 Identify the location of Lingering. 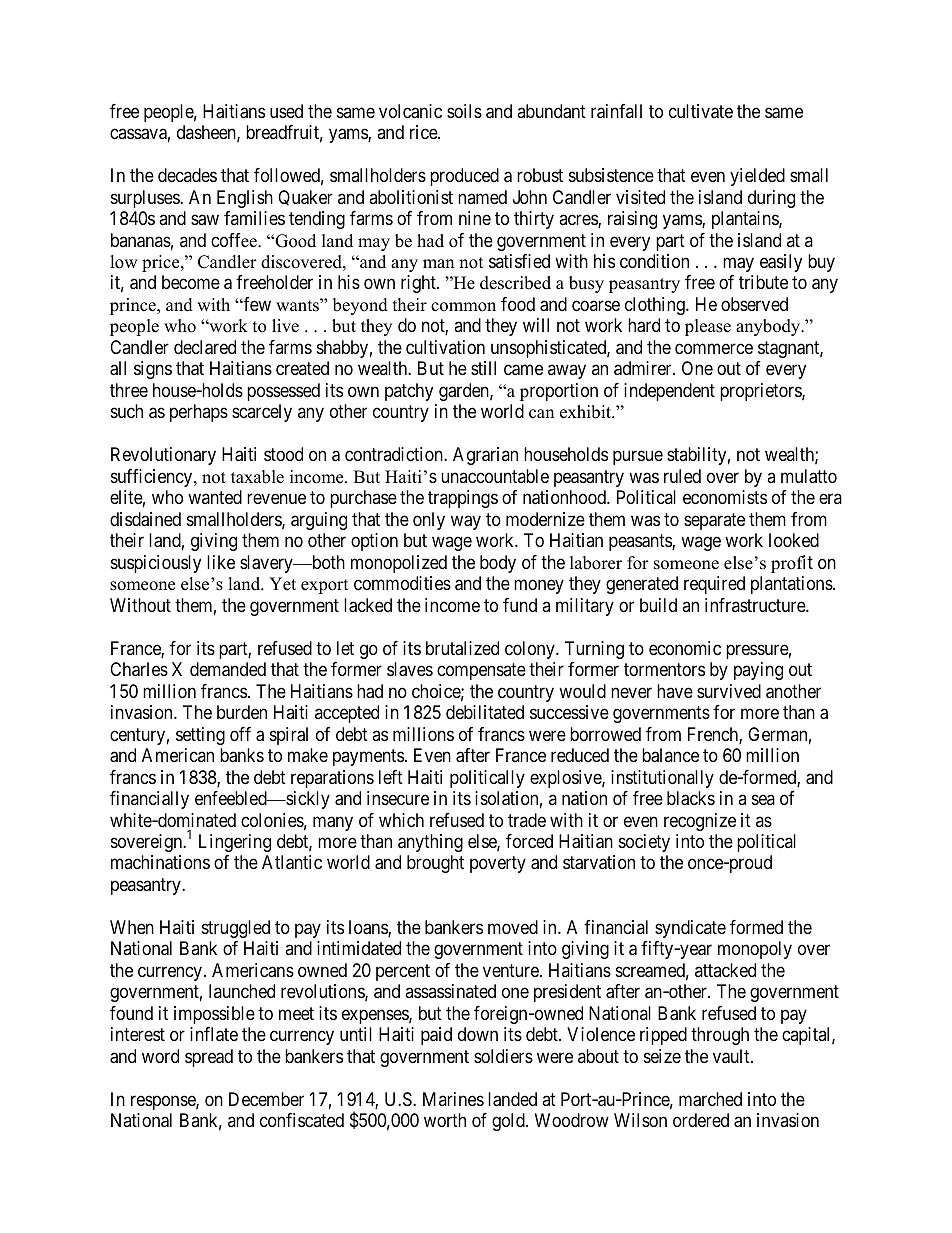
(235, 843).
